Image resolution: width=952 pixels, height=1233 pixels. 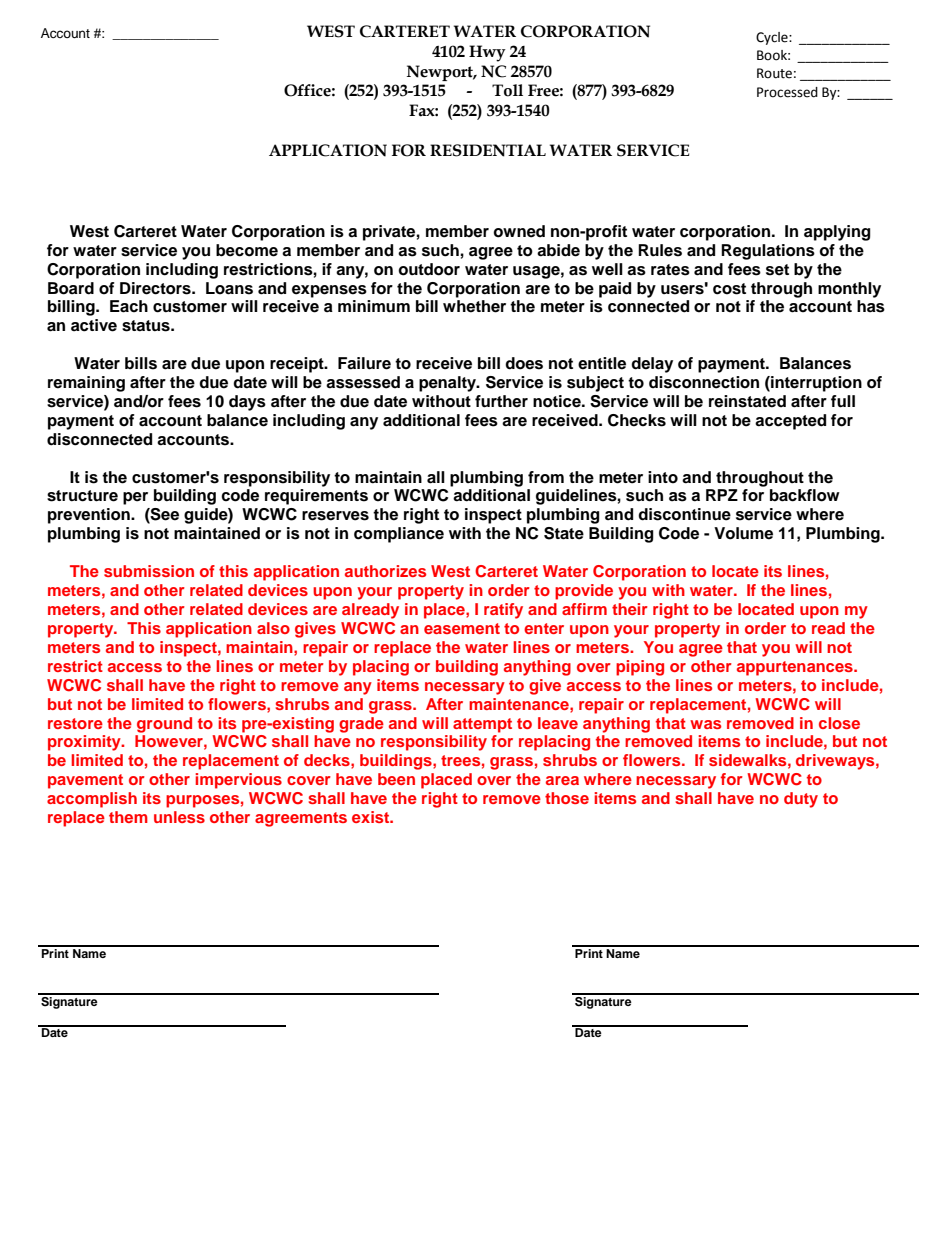 I want to click on accepted, so click(x=790, y=422).
